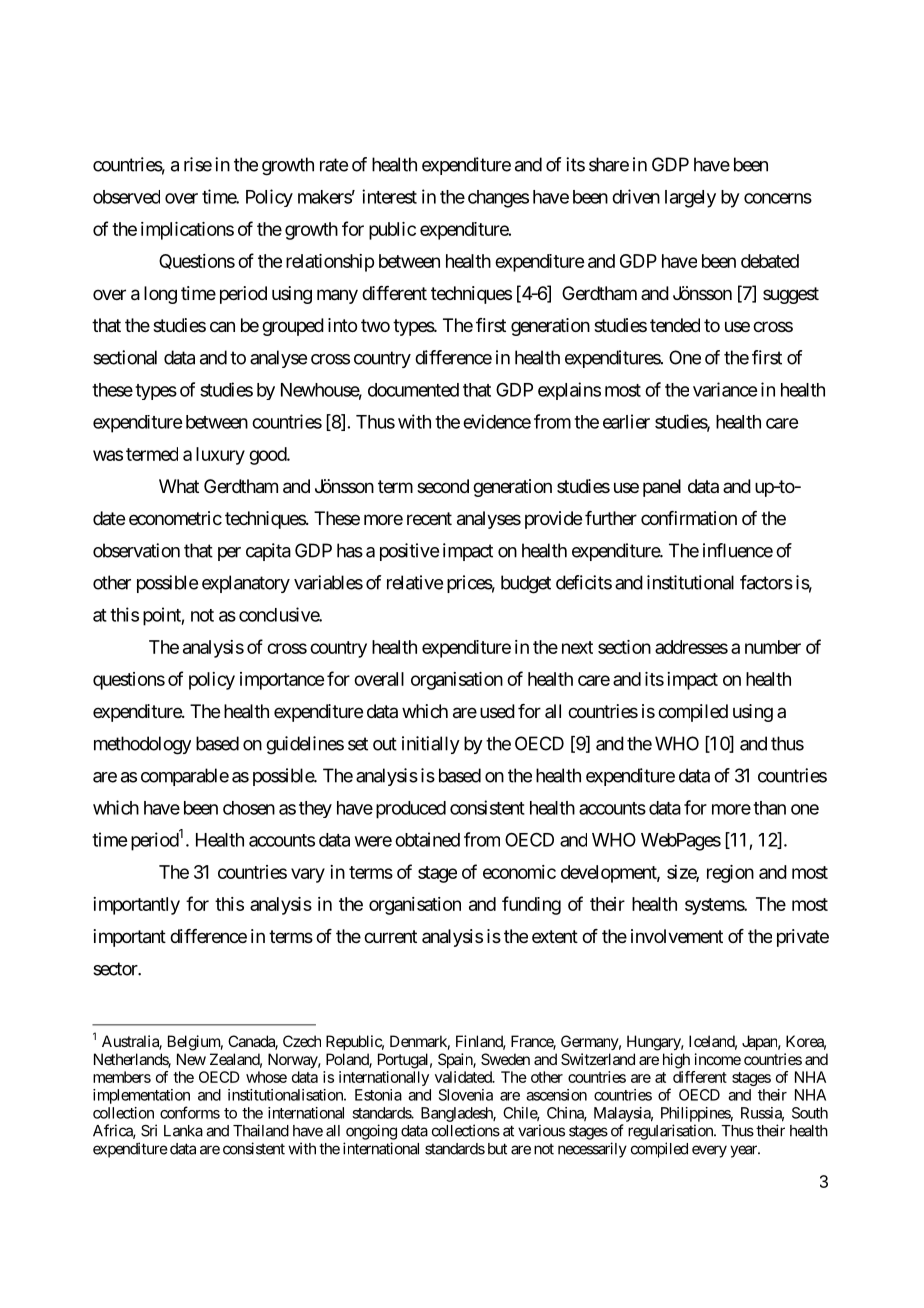 The width and height of the screenshot is (924, 1308). What do you see at coordinates (773, 647) in the screenshot?
I see `number` at bounding box center [773, 647].
